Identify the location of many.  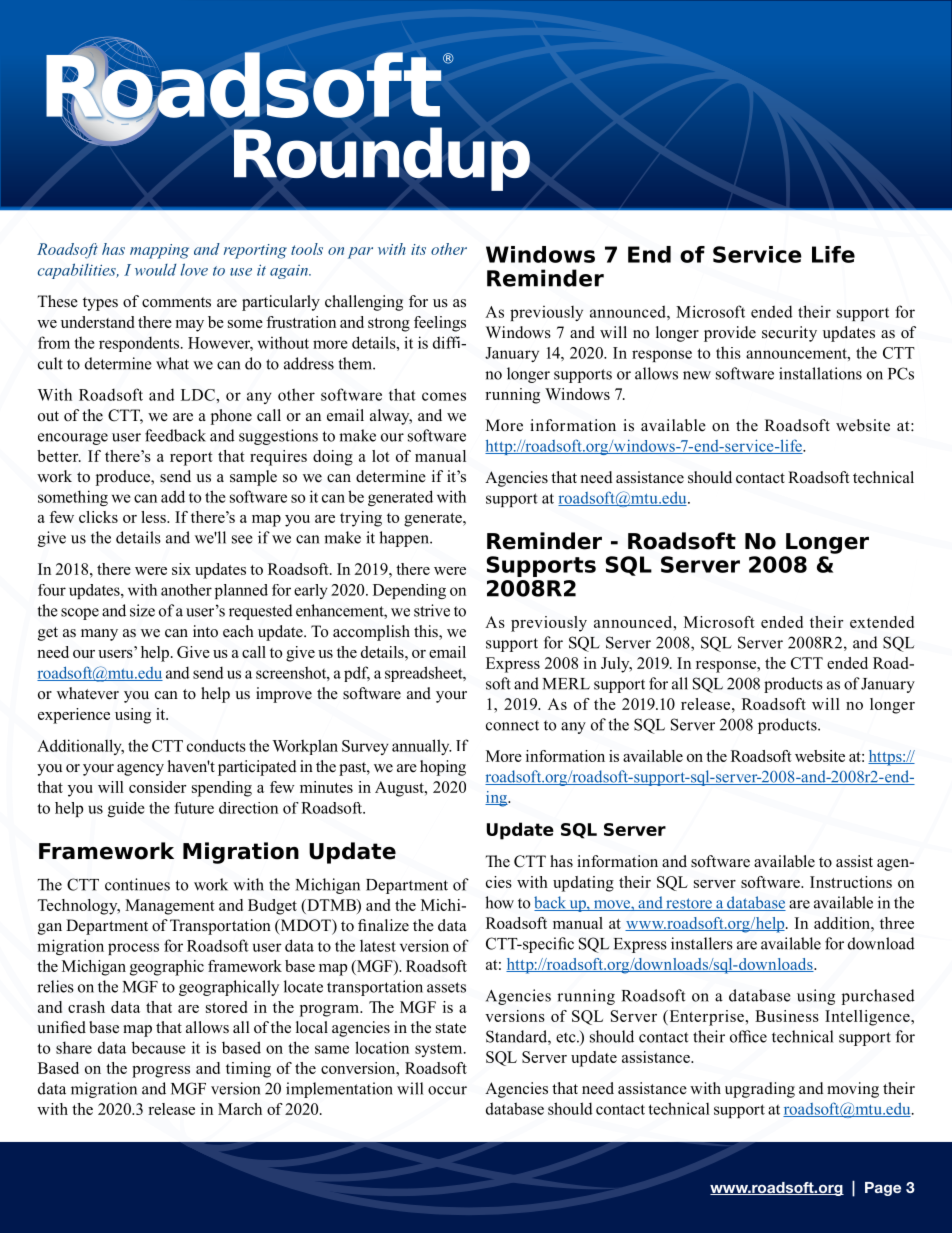
(99, 635).
